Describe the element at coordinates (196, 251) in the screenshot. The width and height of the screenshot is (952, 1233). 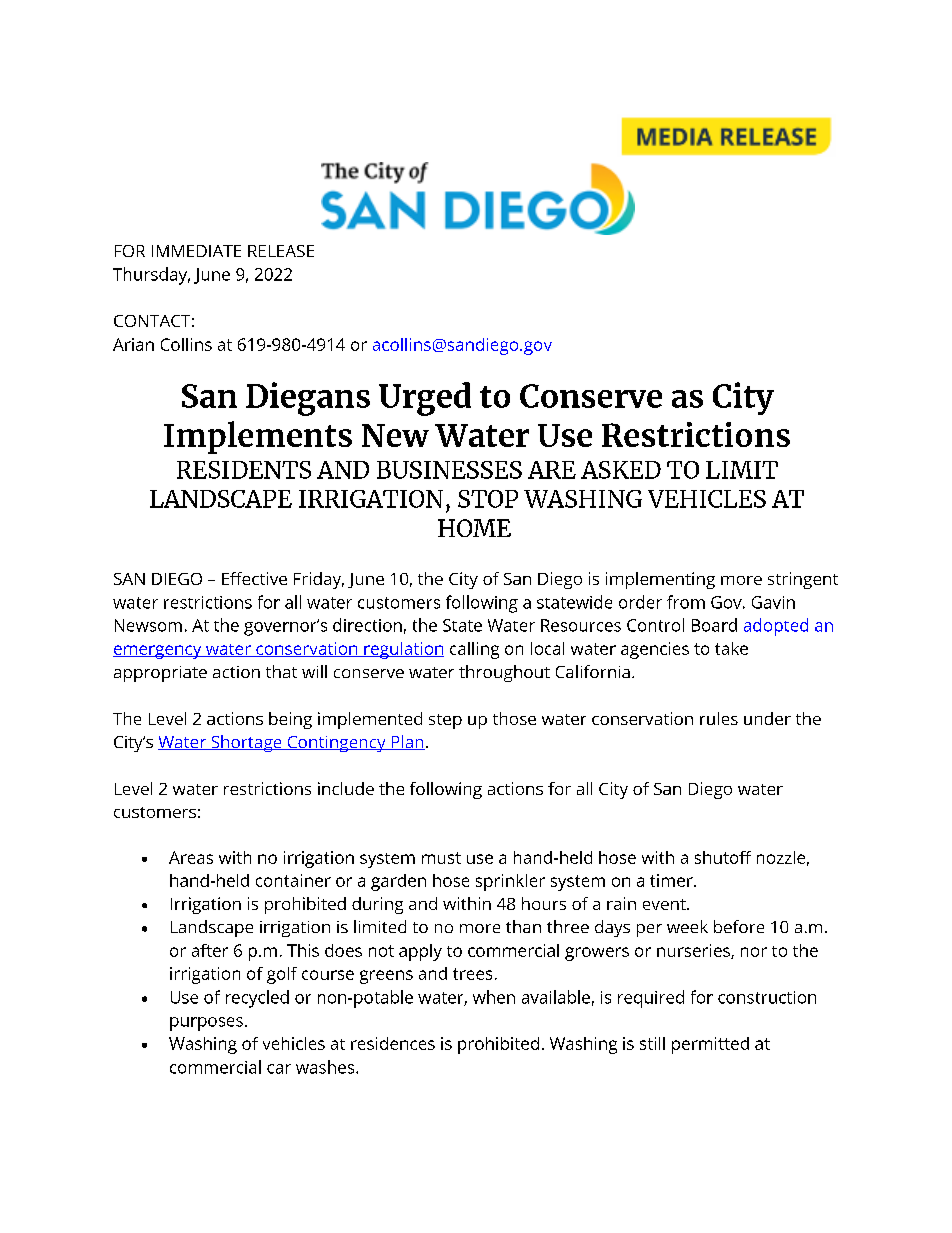
I see `IMMEDIATE` at that location.
